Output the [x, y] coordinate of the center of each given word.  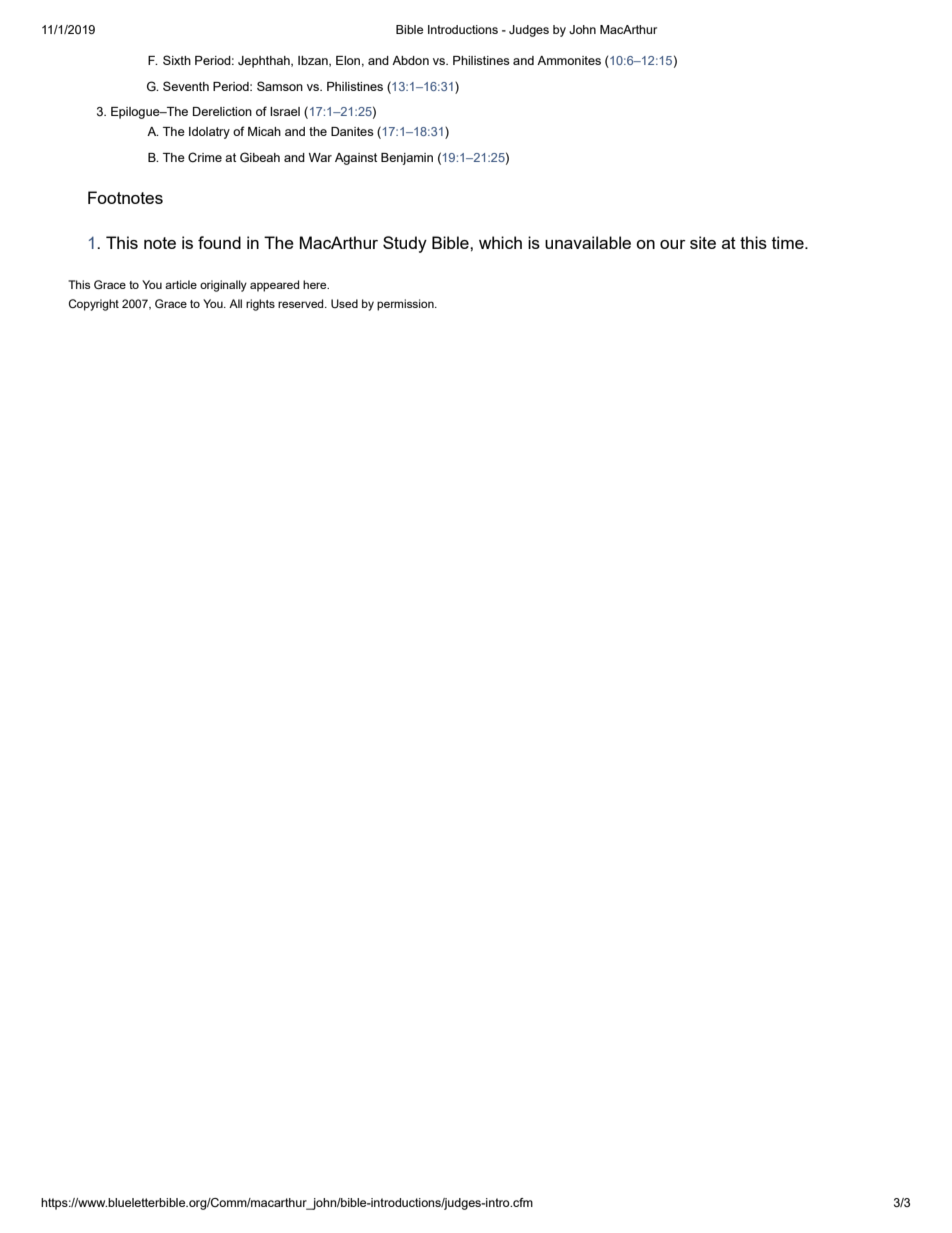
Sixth [177, 60]
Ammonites [569, 60]
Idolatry [209, 133]
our [673, 244]
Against [356, 159]
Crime [205, 157]
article [181, 284]
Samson [280, 86]
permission [406, 305]
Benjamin [407, 159]
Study [405, 244]
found [219, 242]
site [703, 242]
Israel [285, 111]
